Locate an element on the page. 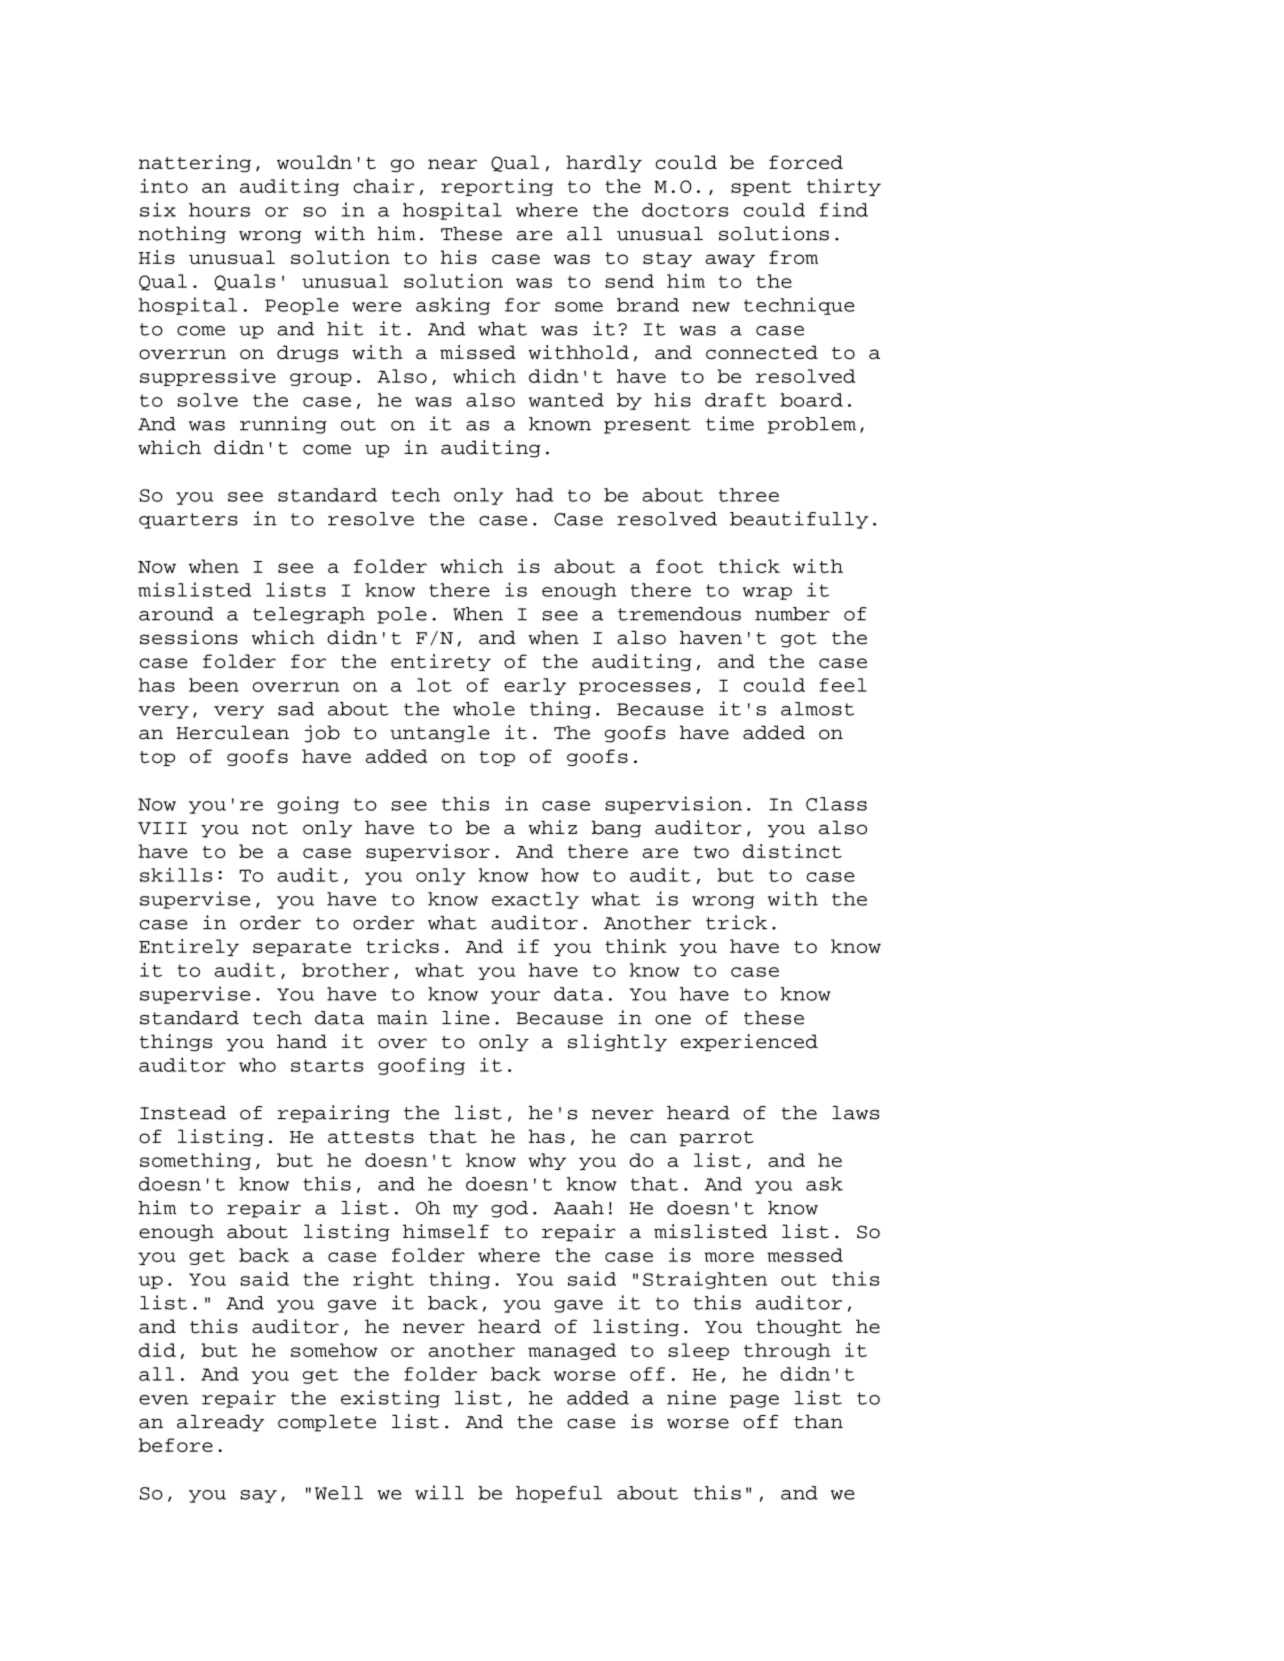 Image resolution: width=1284 pixels, height=1661 pixels. distinct is located at coordinates (792, 851).
